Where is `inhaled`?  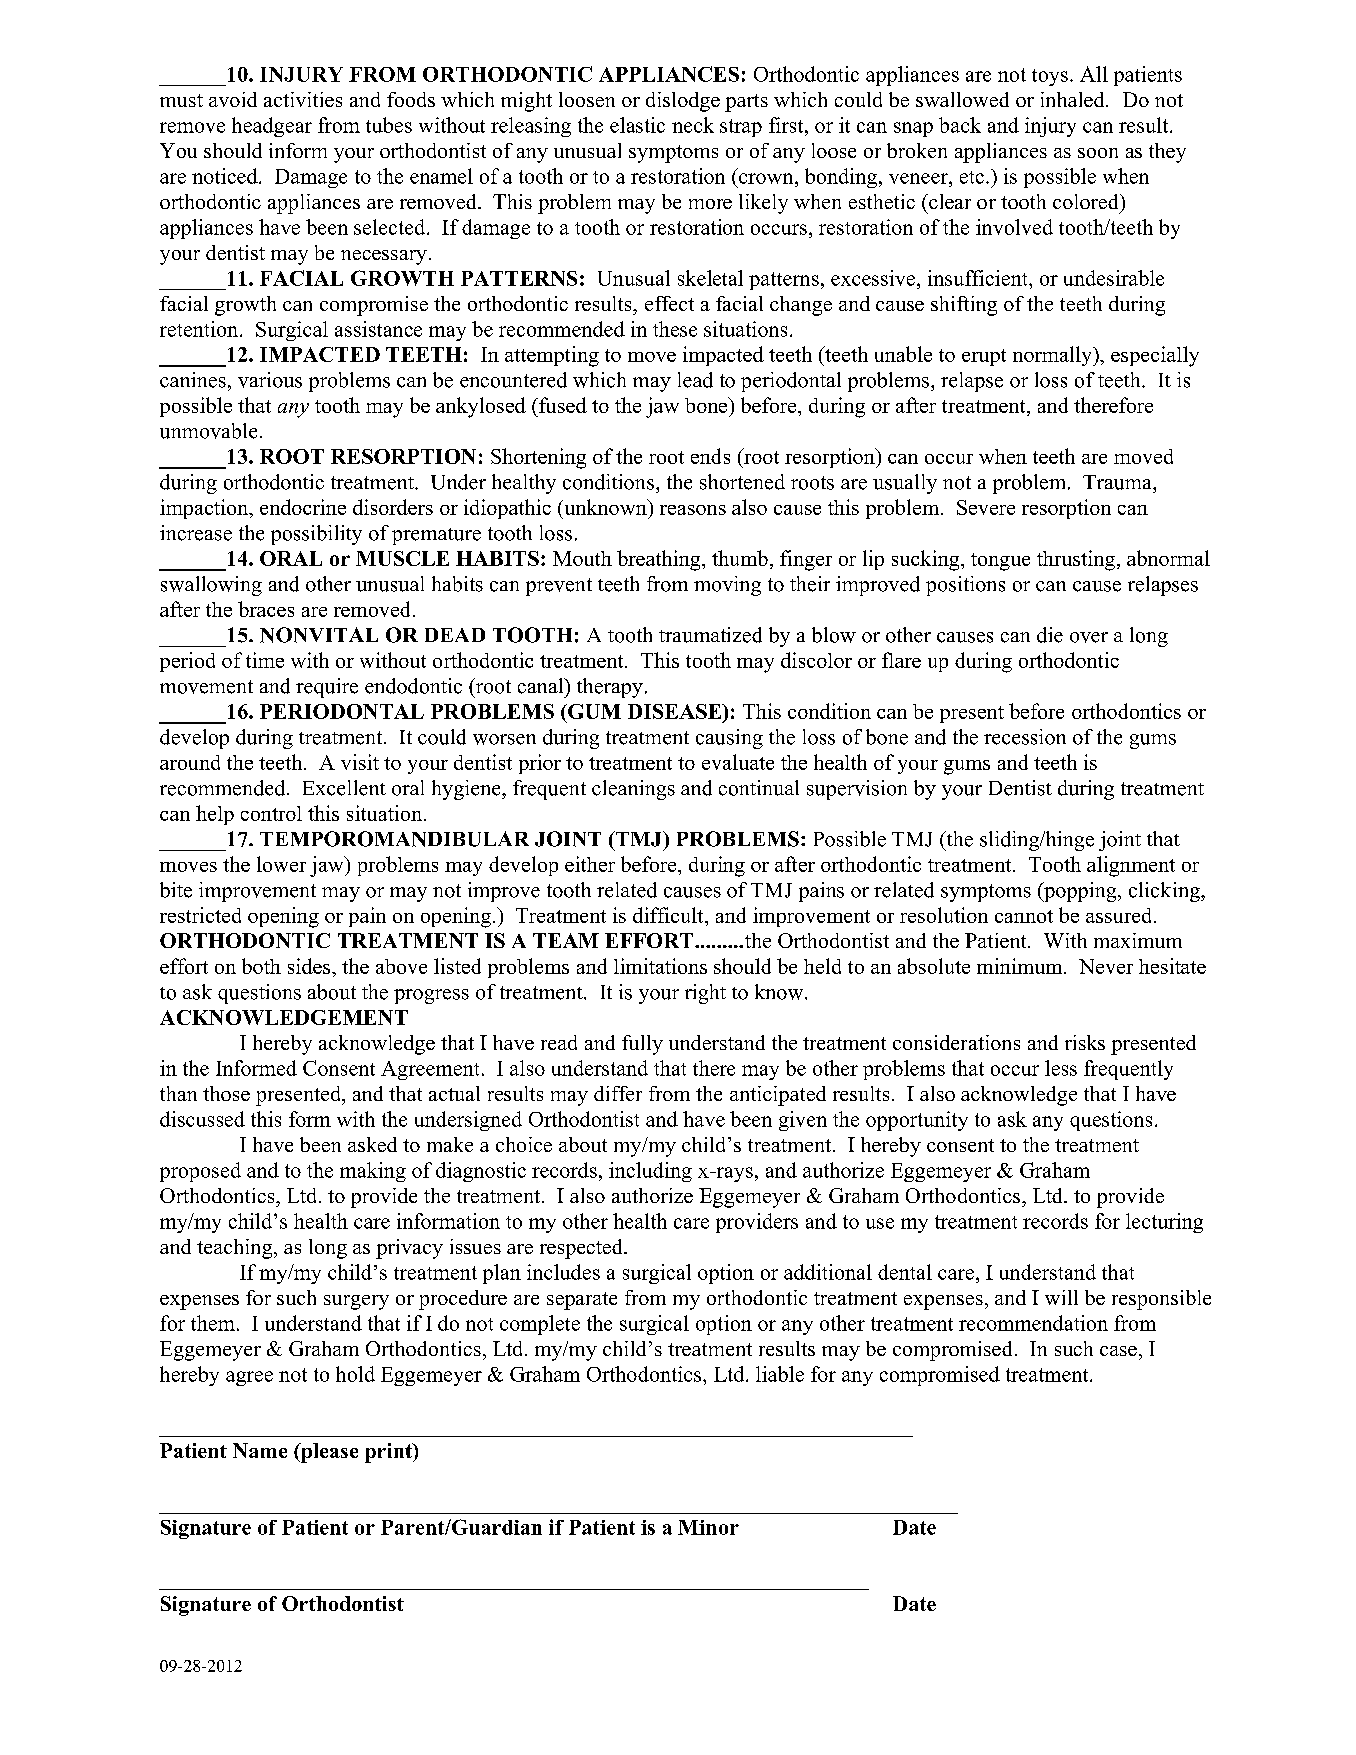
inhaled is located at coordinates (1074, 99).
